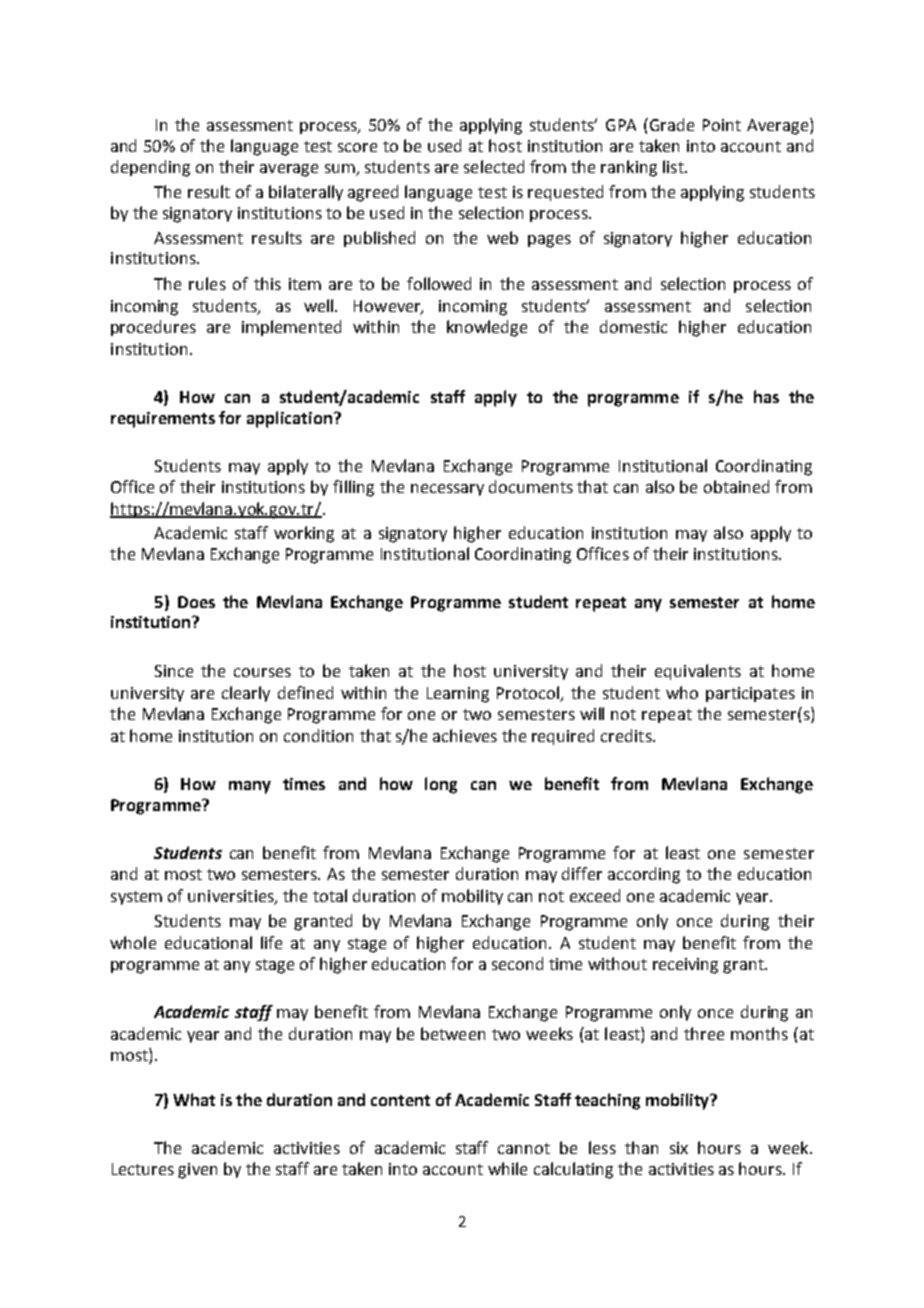 The width and height of the page is (924, 1308). I want to click on while, so click(507, 1168).
